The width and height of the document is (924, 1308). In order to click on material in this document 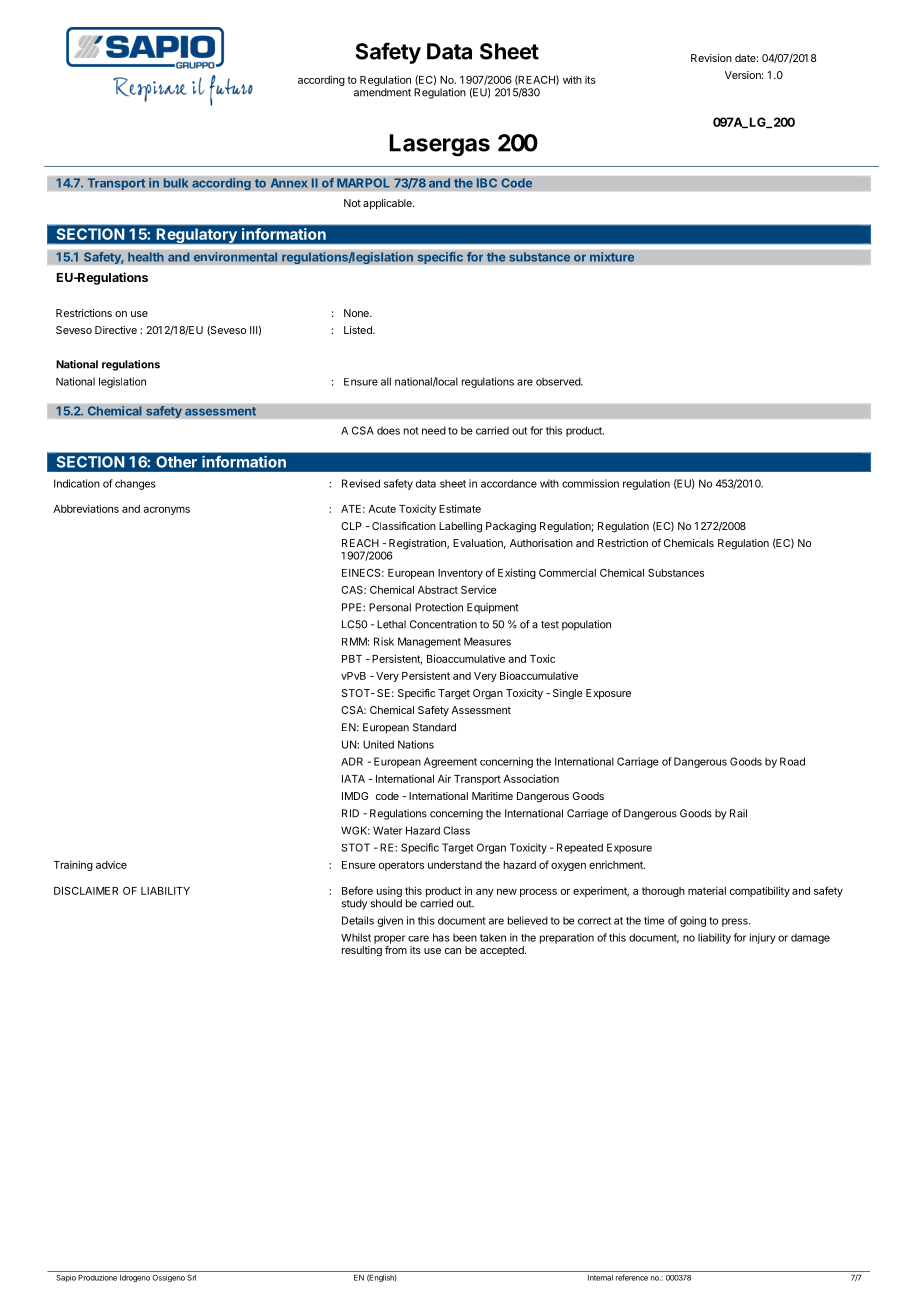, I will do `click(707, 890)`.
